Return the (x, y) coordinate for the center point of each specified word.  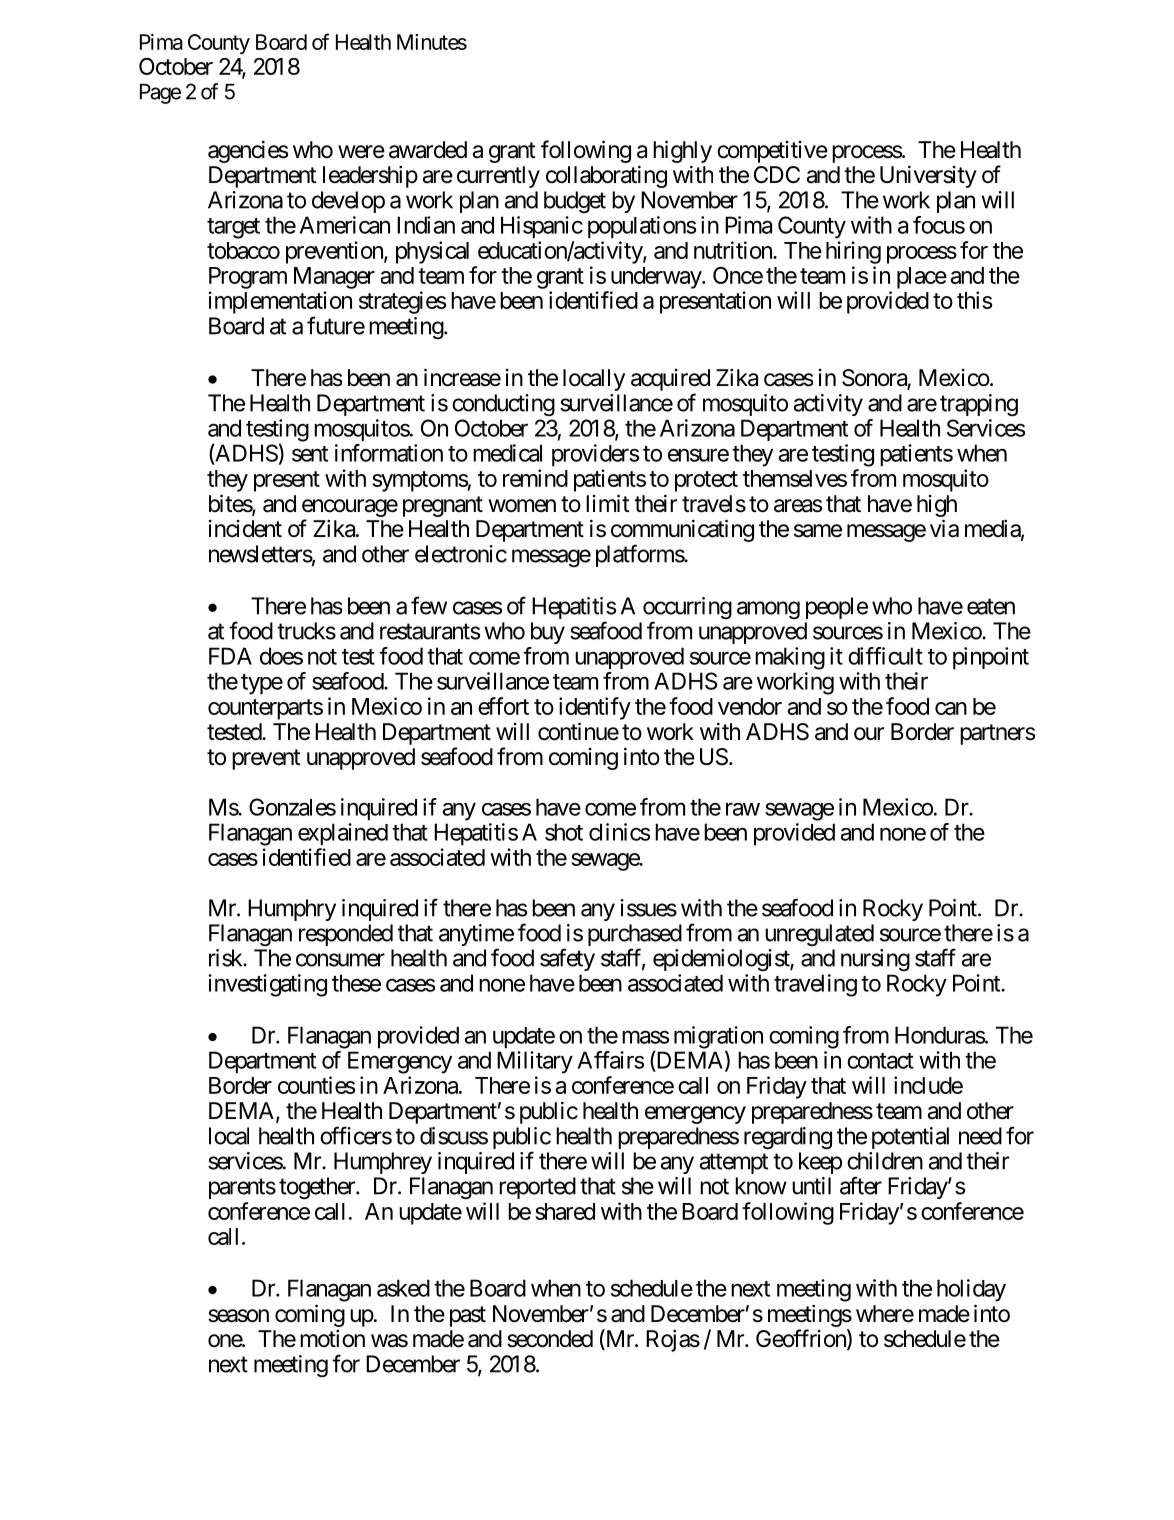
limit (608, 503)
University (928, 176)
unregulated (819, 935)
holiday (971, 1290)
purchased (635, 936)
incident (245, 529)
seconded (550, 1339)
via (944, 528)
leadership (370, 177)
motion (332, 1339)
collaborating (606, 176)
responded (346, 935)
